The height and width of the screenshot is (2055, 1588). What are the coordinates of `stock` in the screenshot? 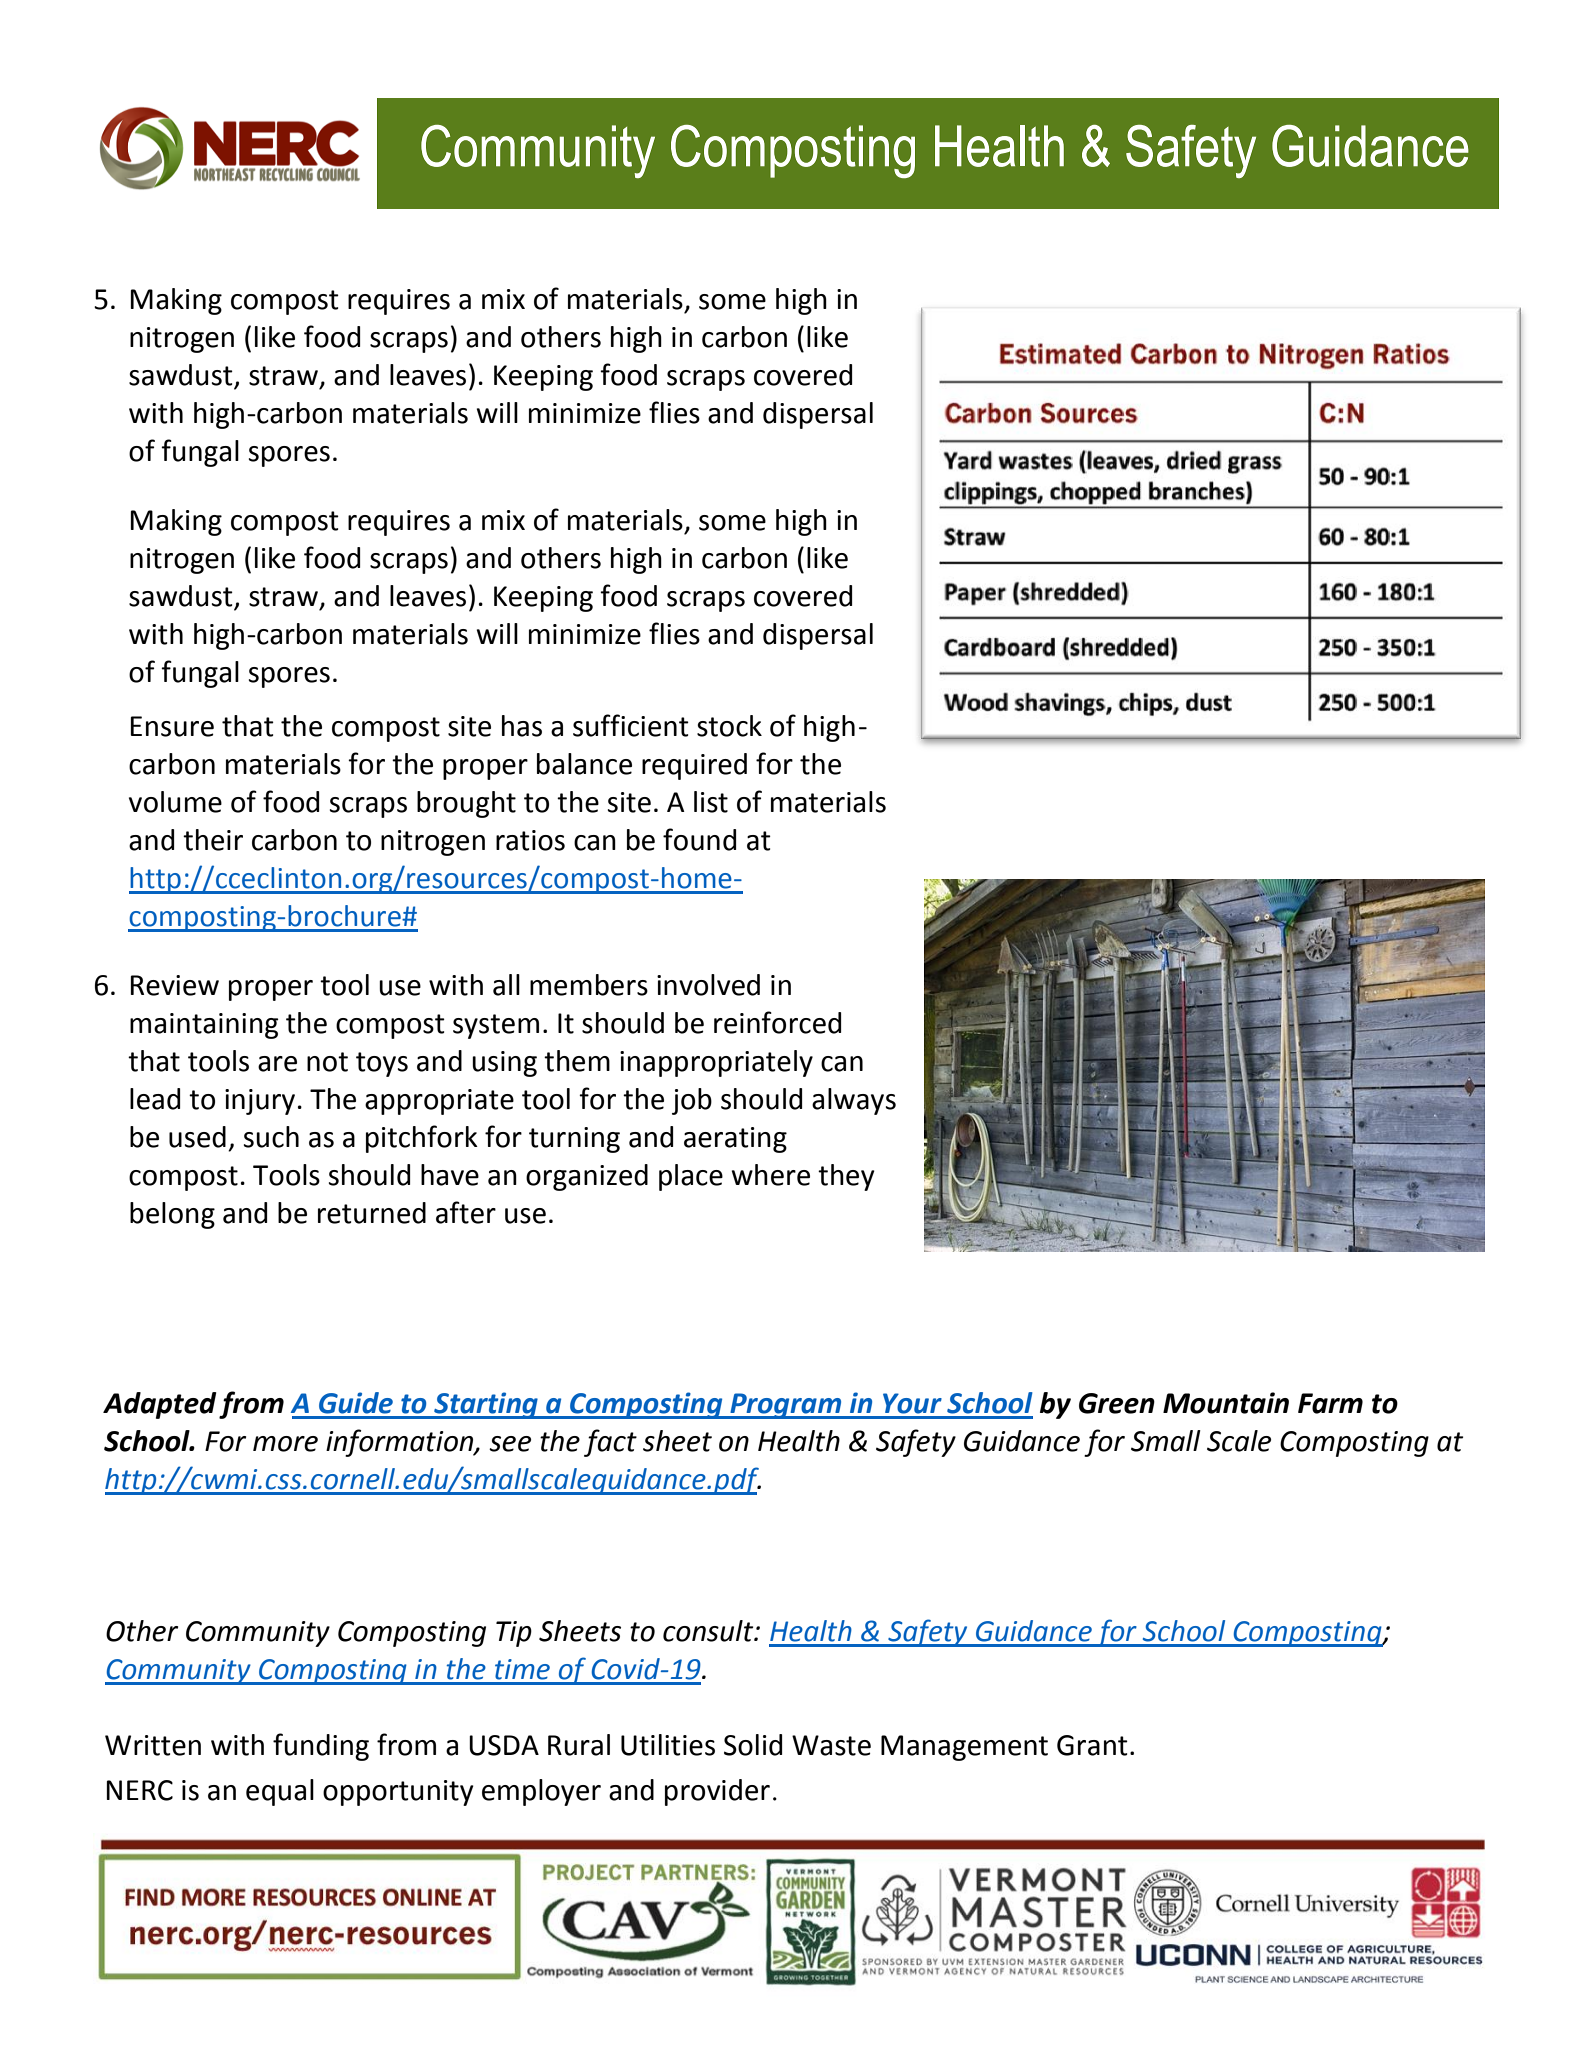 It's located at (729, 726).
